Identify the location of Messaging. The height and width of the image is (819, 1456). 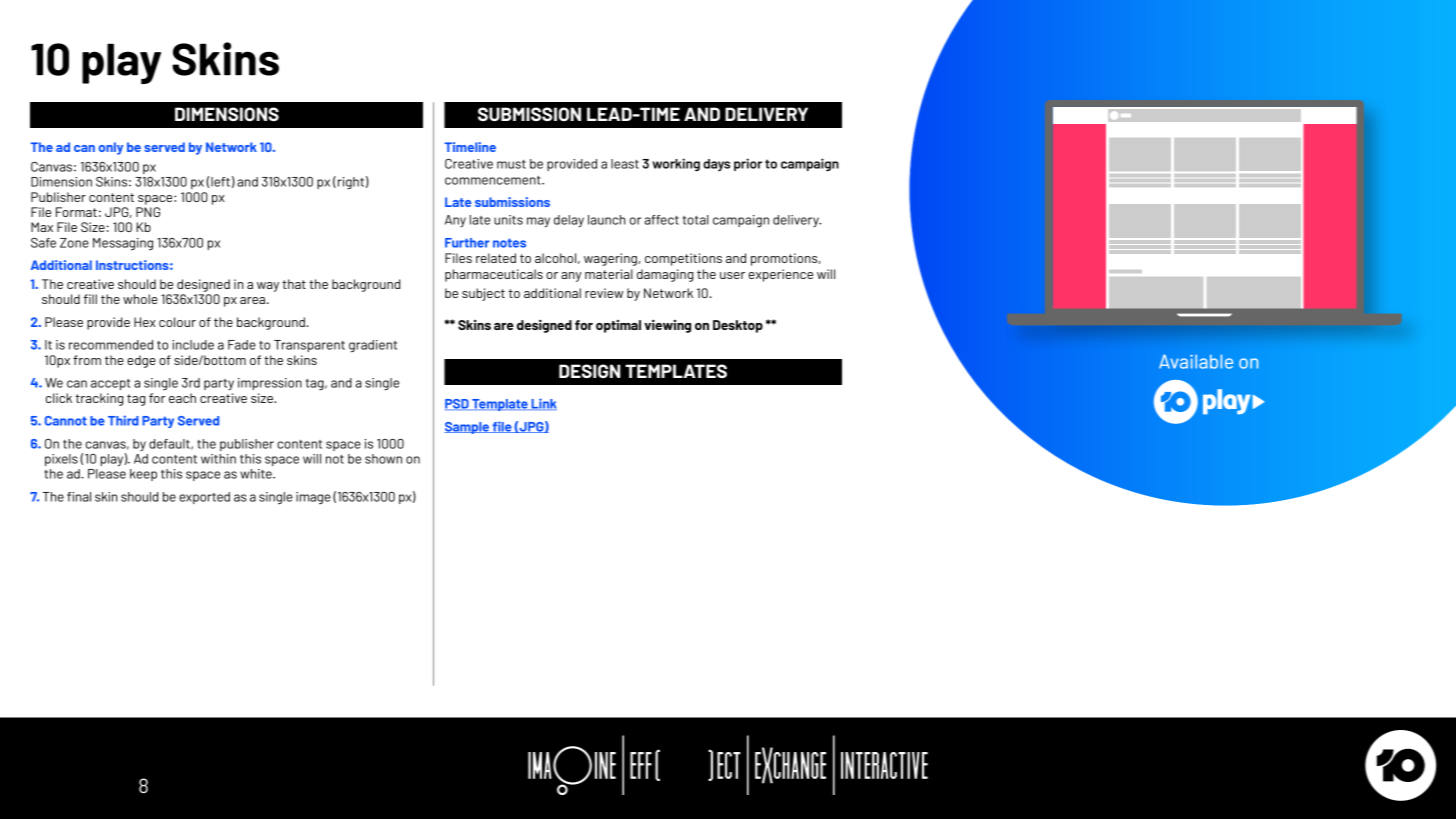
(123, 244).
